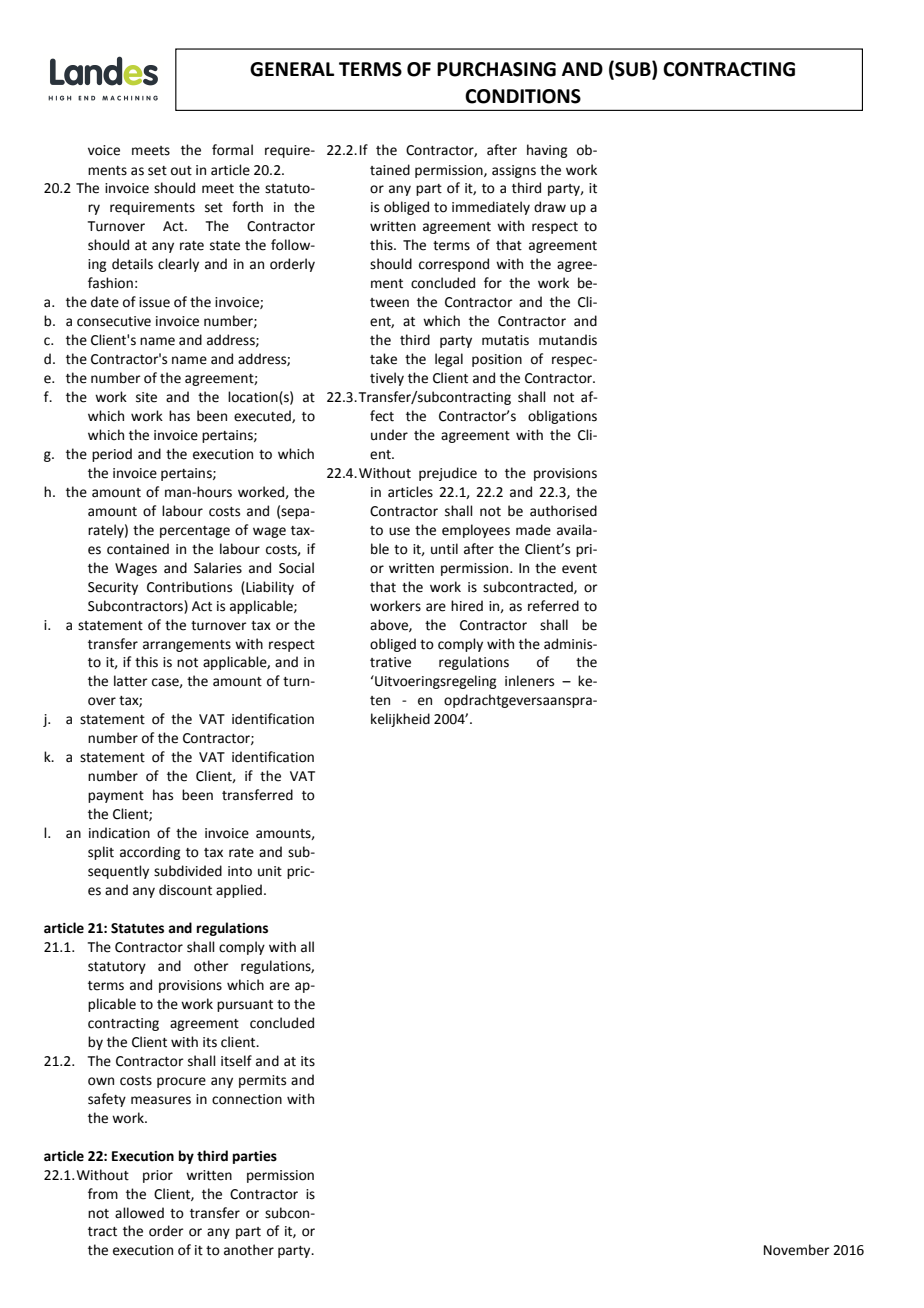  What do you see at coordinates (247, 1099) in the screenshot?
I see `connection` at bounding box center [247, 1099].
